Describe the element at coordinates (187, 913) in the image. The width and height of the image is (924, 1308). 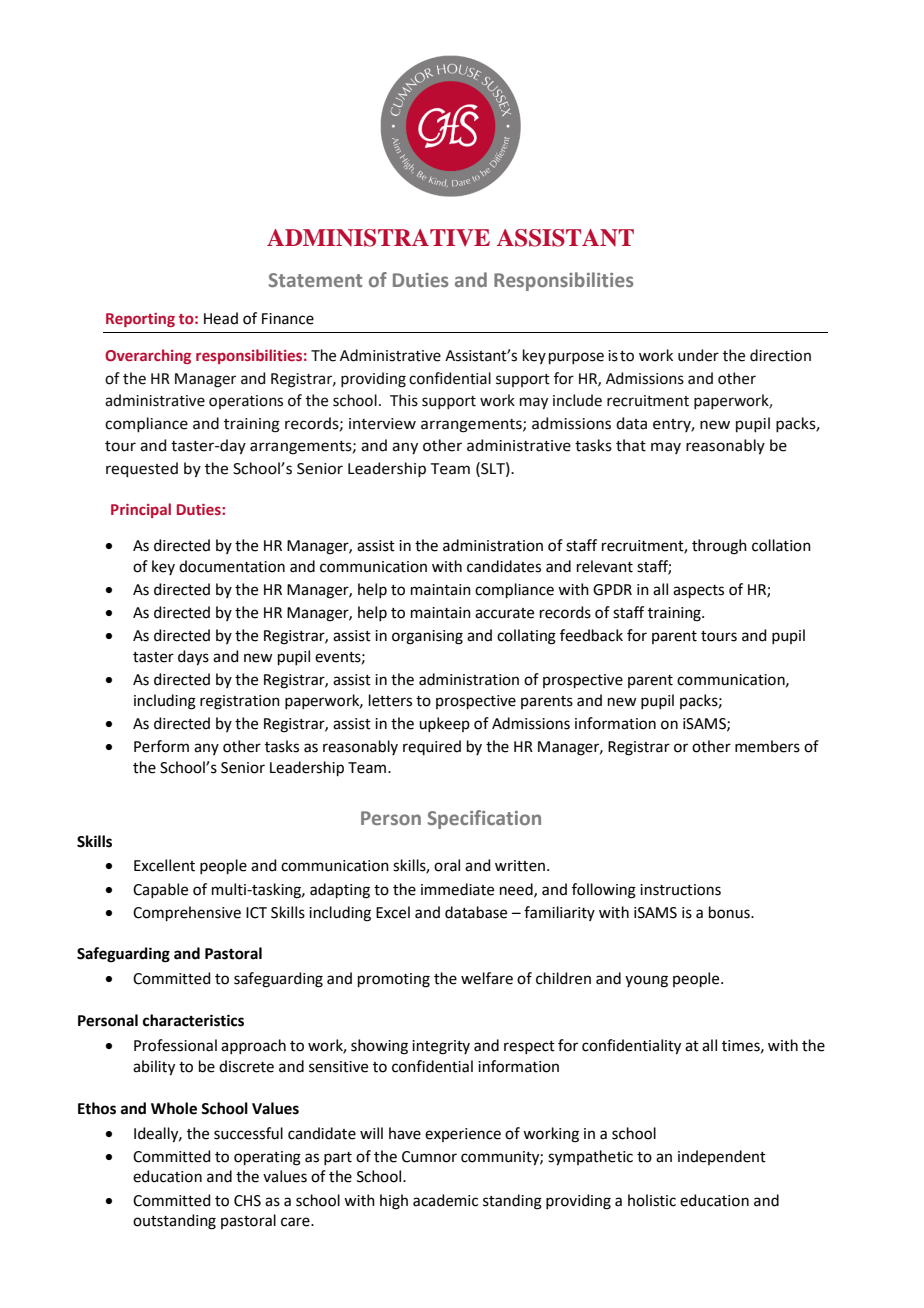
I see `Comprehensive` at that location.
